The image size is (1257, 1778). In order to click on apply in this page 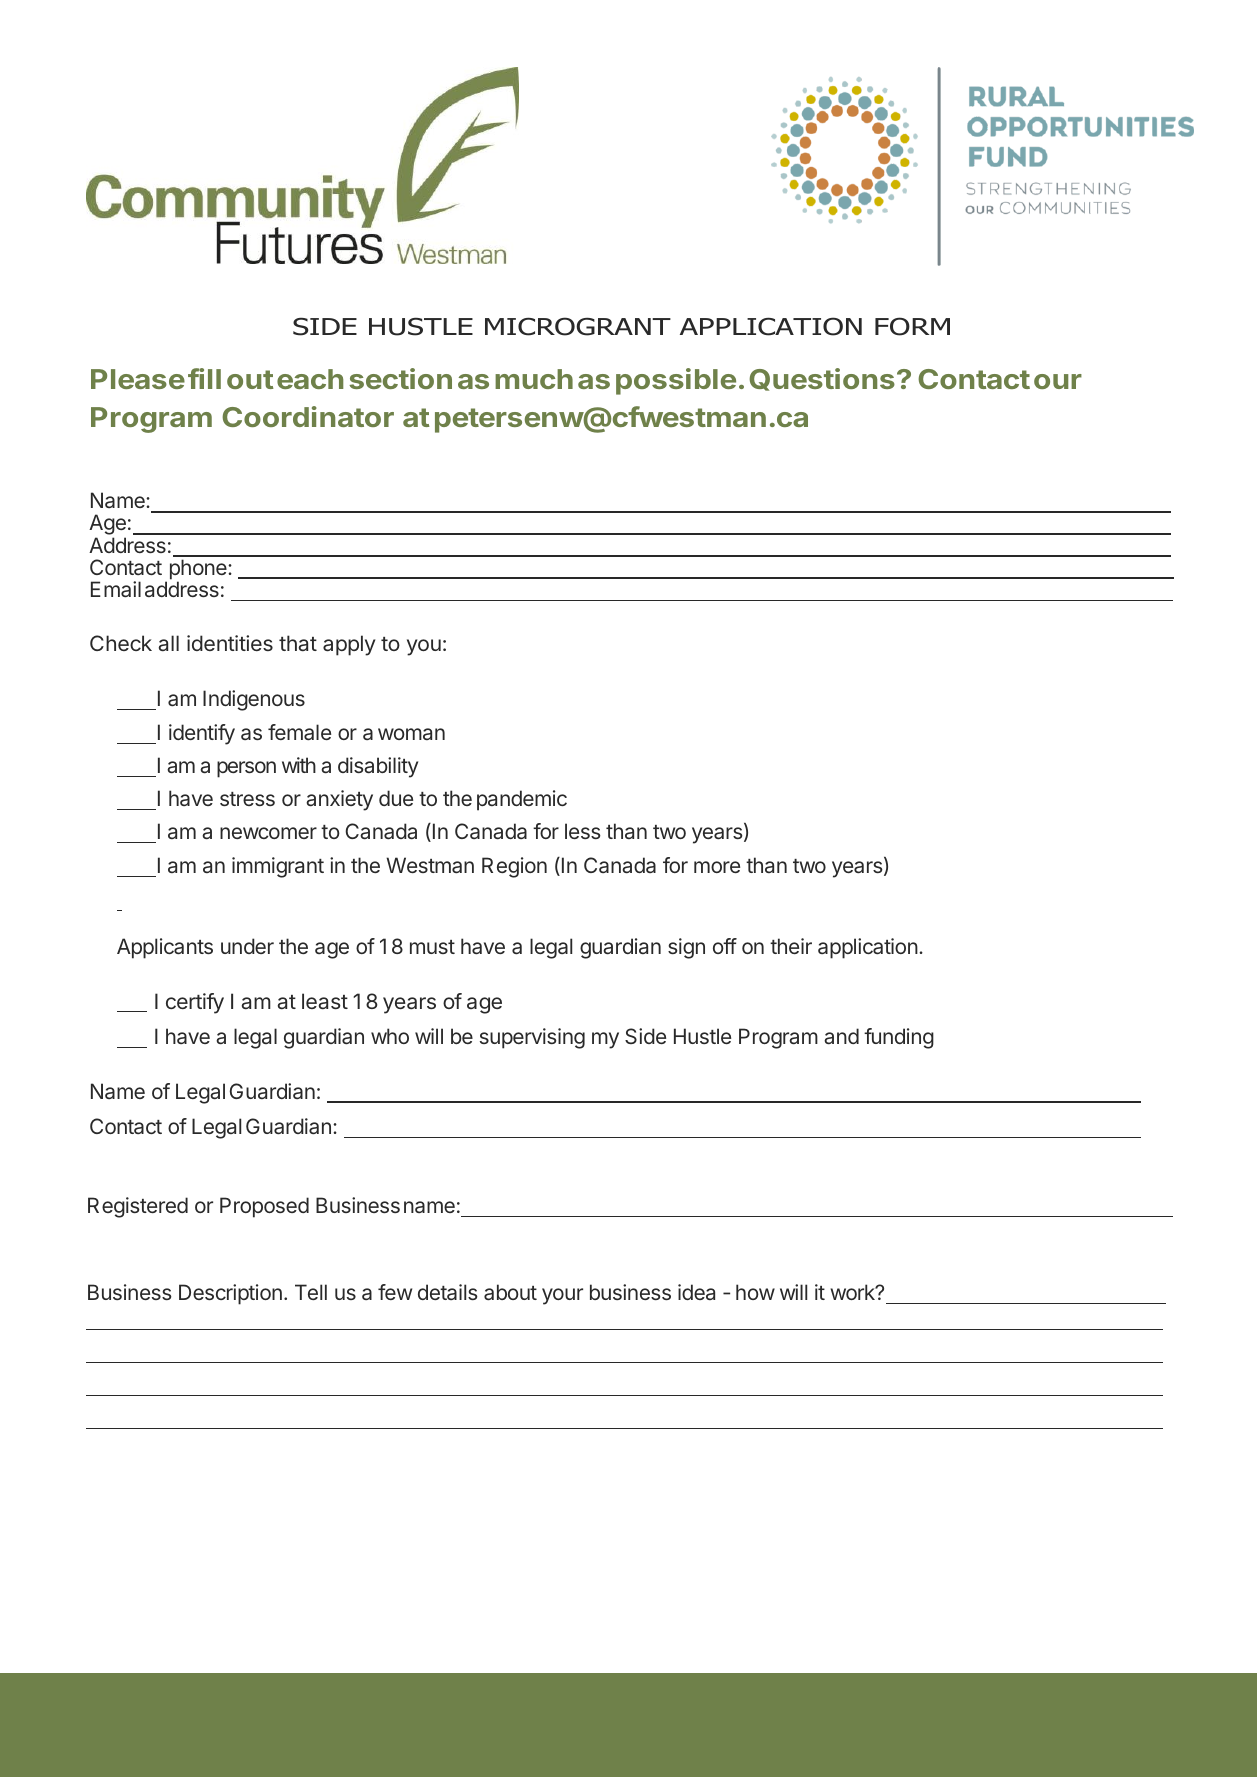, I will do `click(349, 645)`.
